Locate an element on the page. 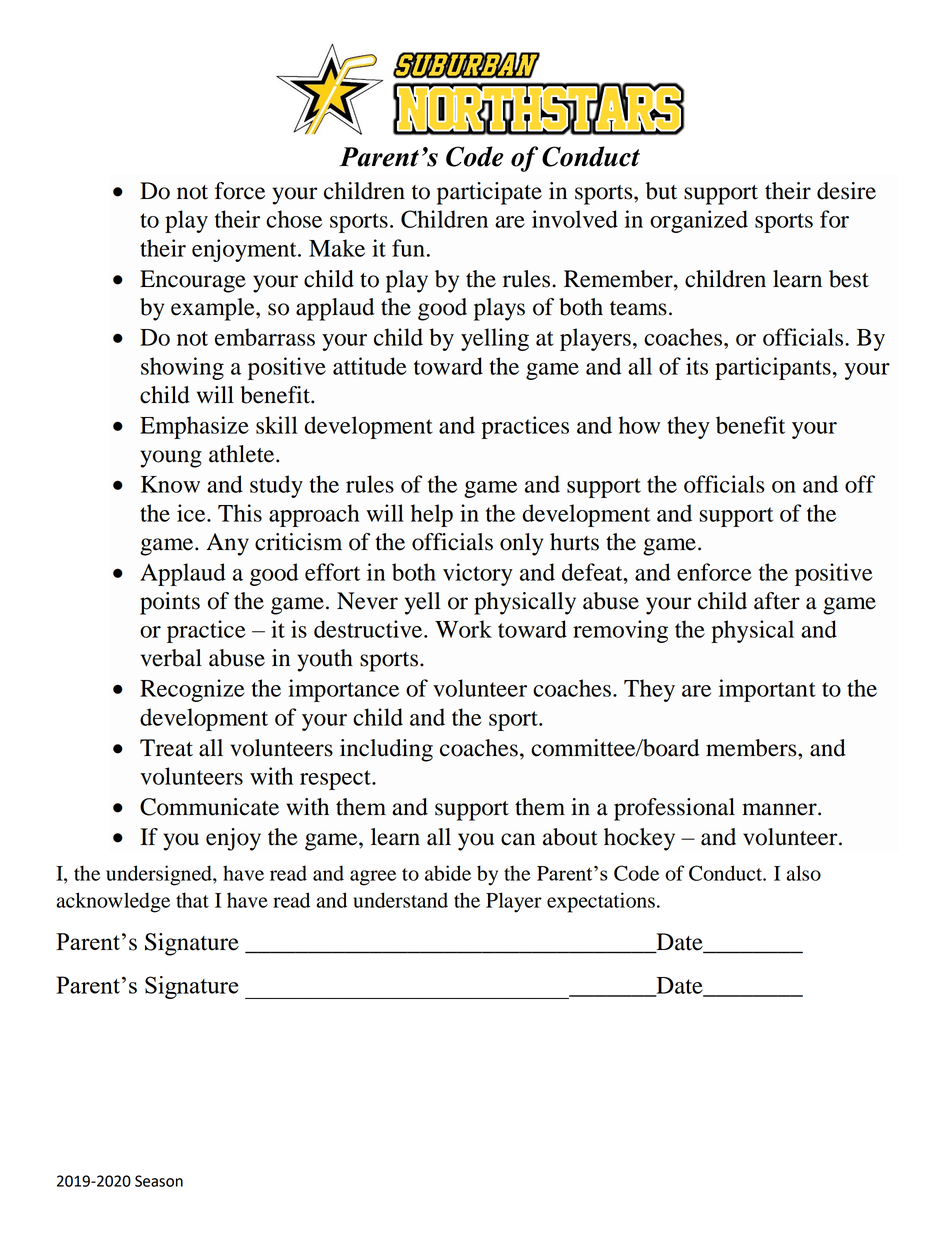 This image has width=952, height=1233. expectations is located at coordinates (601, 902).
